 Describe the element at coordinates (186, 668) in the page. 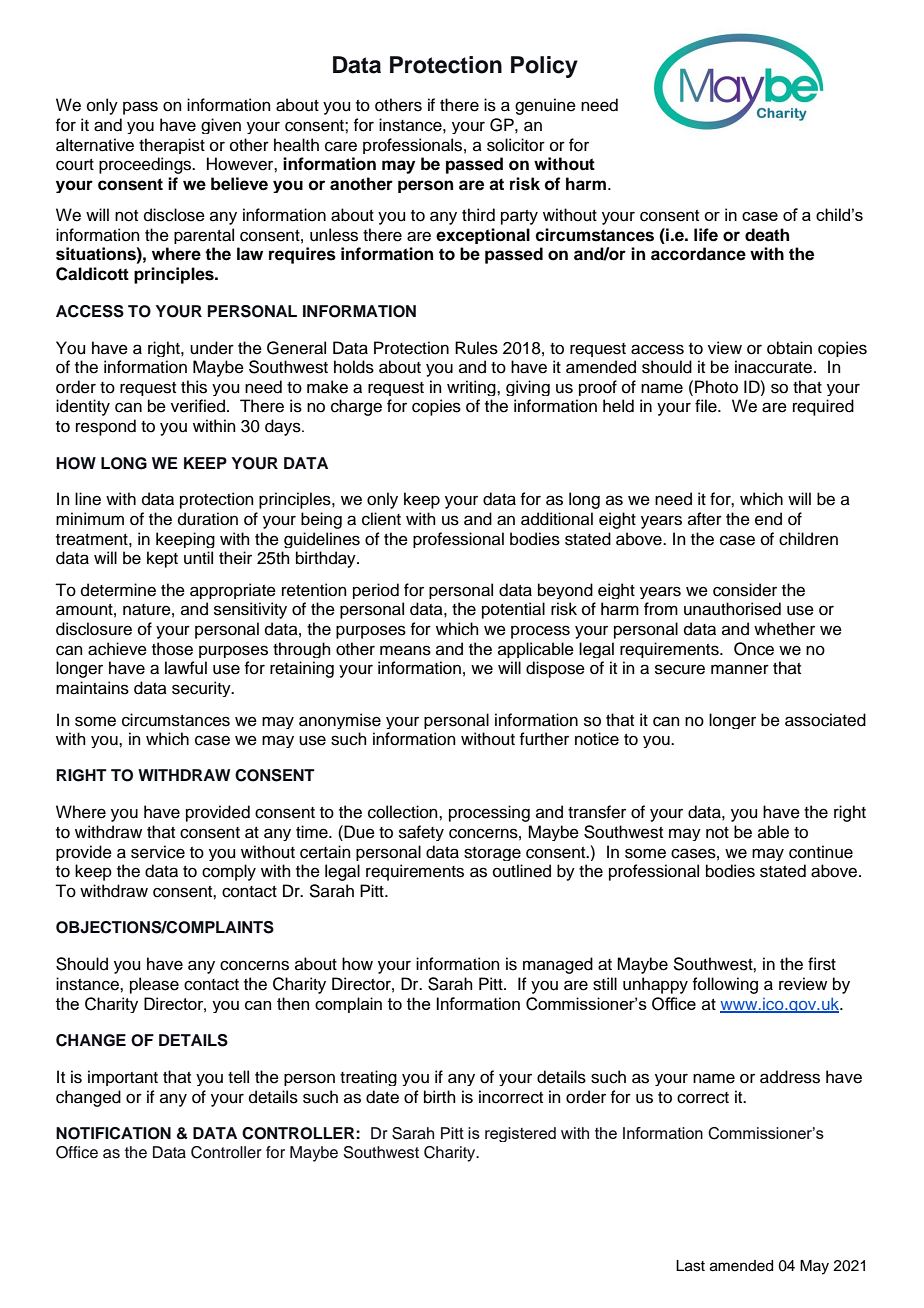

I see `lawful` at that location.
